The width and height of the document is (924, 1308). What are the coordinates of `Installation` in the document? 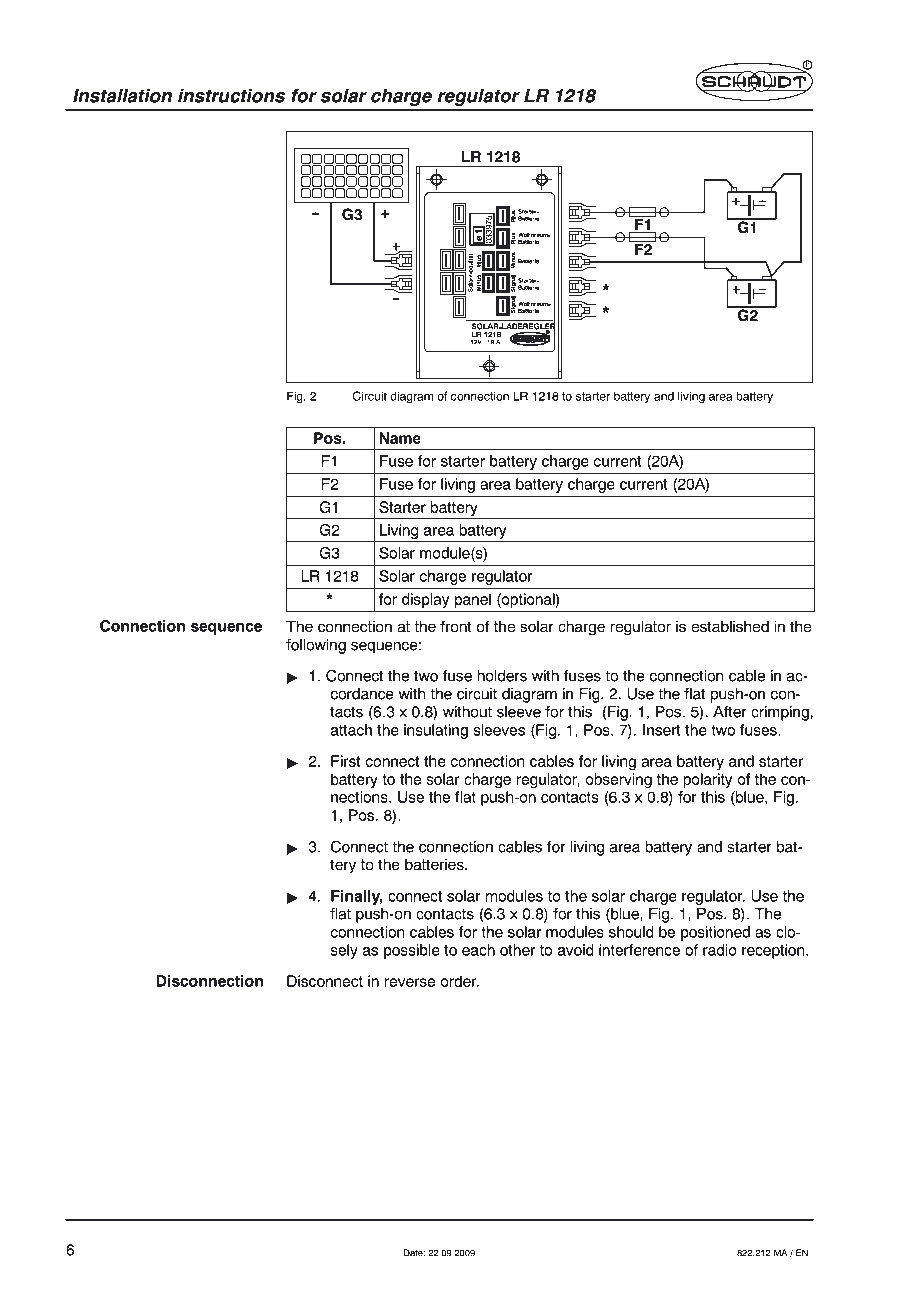 It's located at (122, 96).
